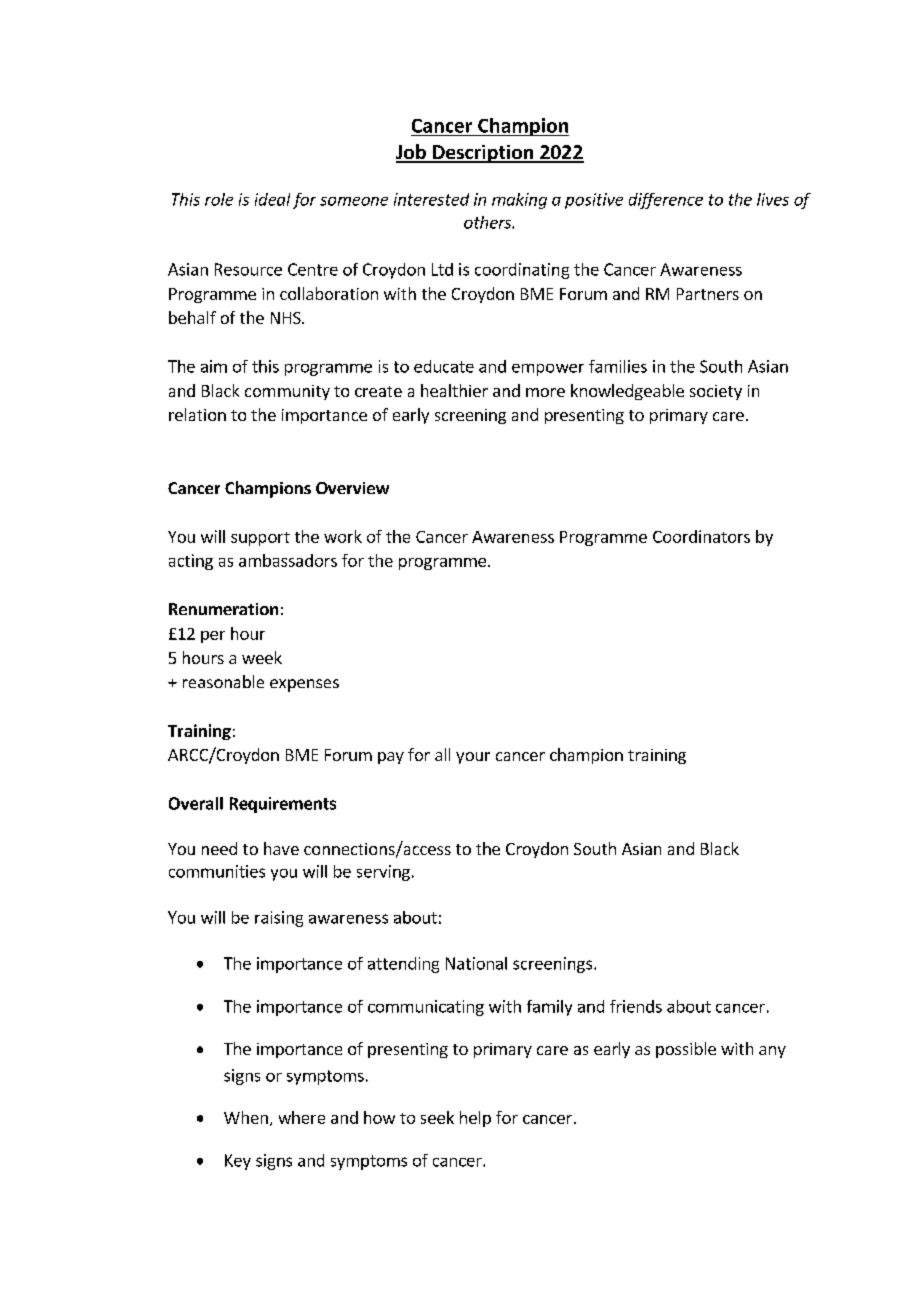 This screenshot has width=924, height=1308. What do you see at coordinates (483, 154) in the screenshot?
I see `Description` at bounding box center [483, 154].
